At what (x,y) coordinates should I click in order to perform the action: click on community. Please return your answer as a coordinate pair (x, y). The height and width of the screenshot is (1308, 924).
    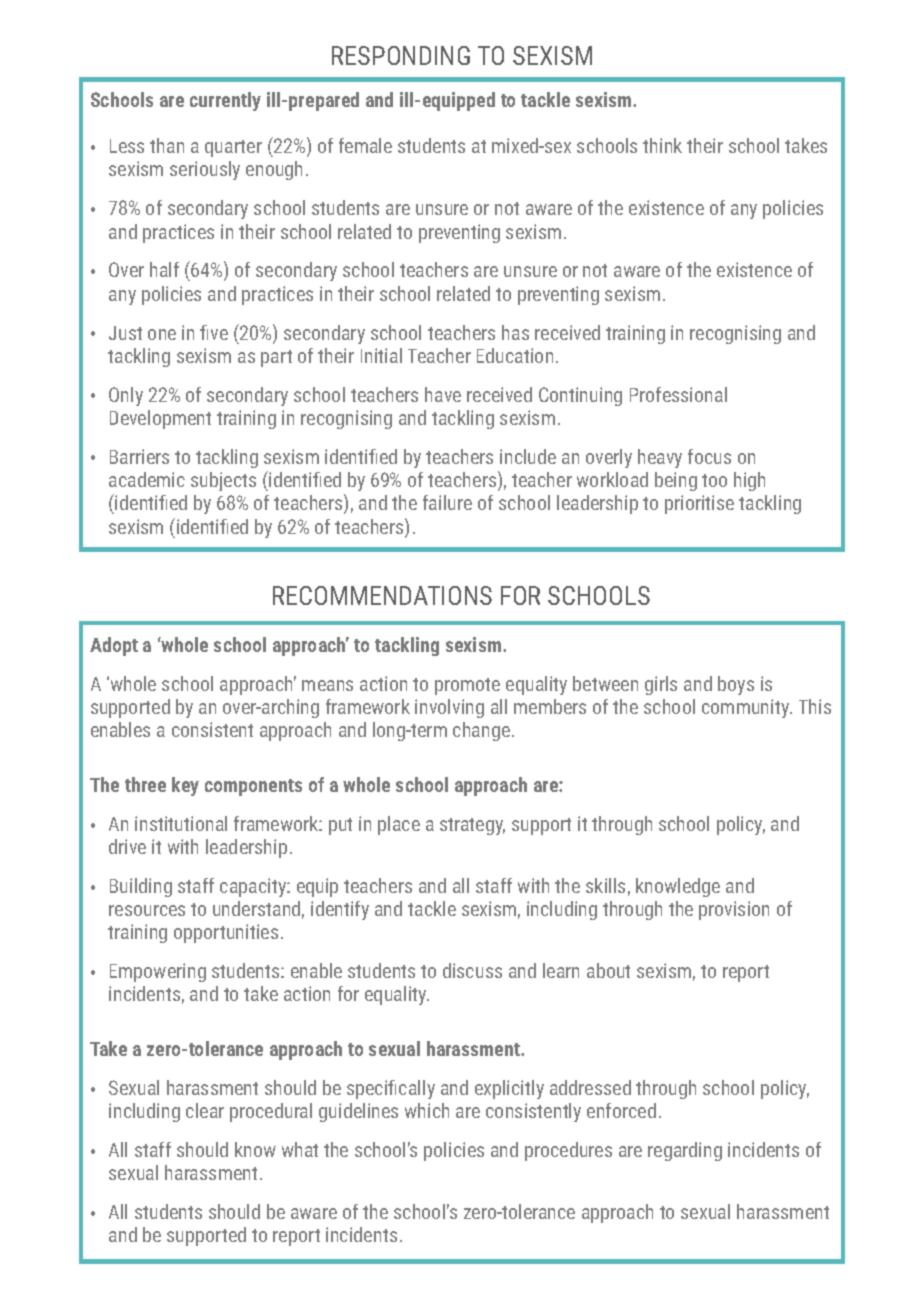
    Looking at the image, I should click on (747, 708).
